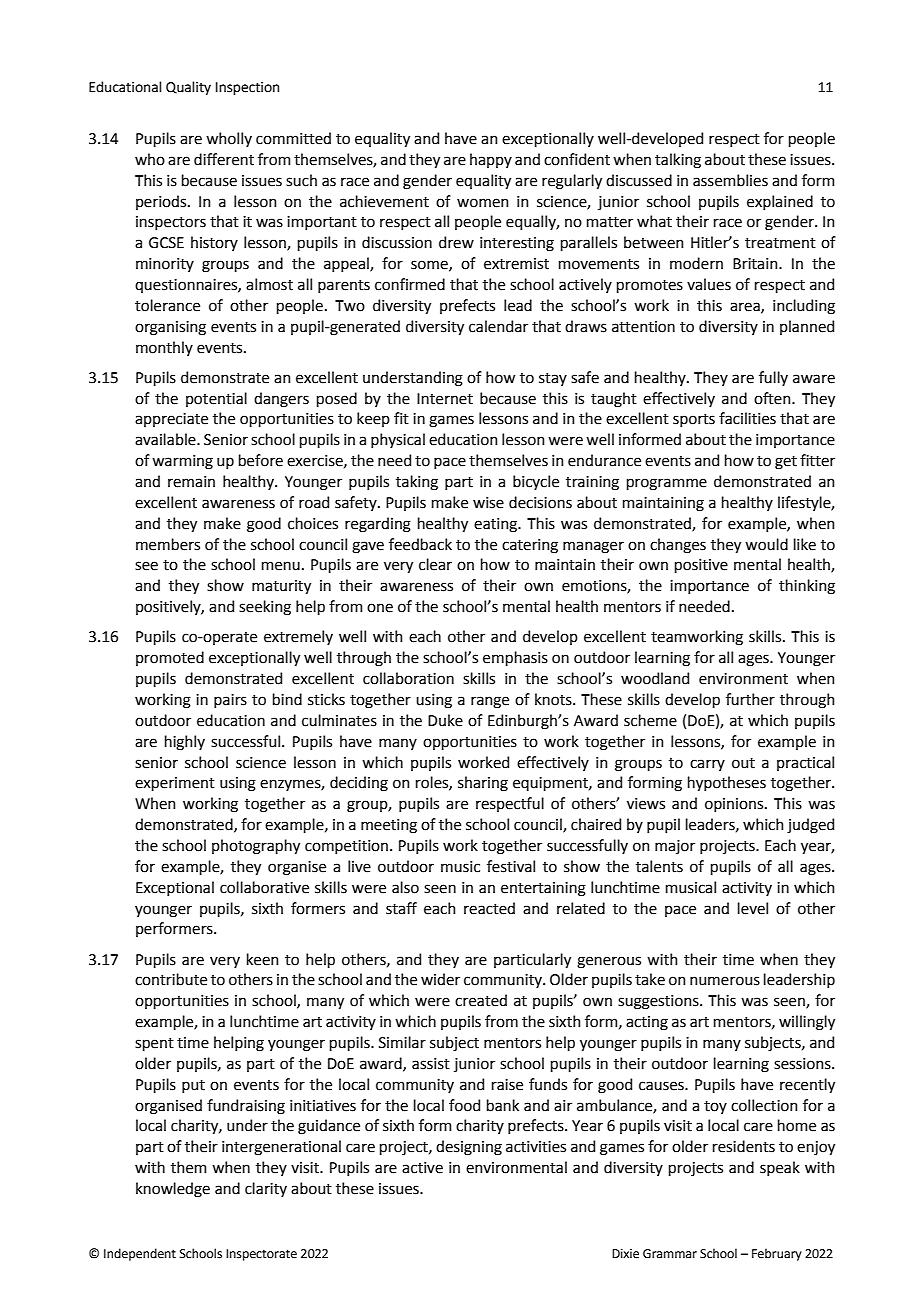 Image resolution: width=924 pixels, height=1308 pixels. I want to click on festival, so click(511, 866).
